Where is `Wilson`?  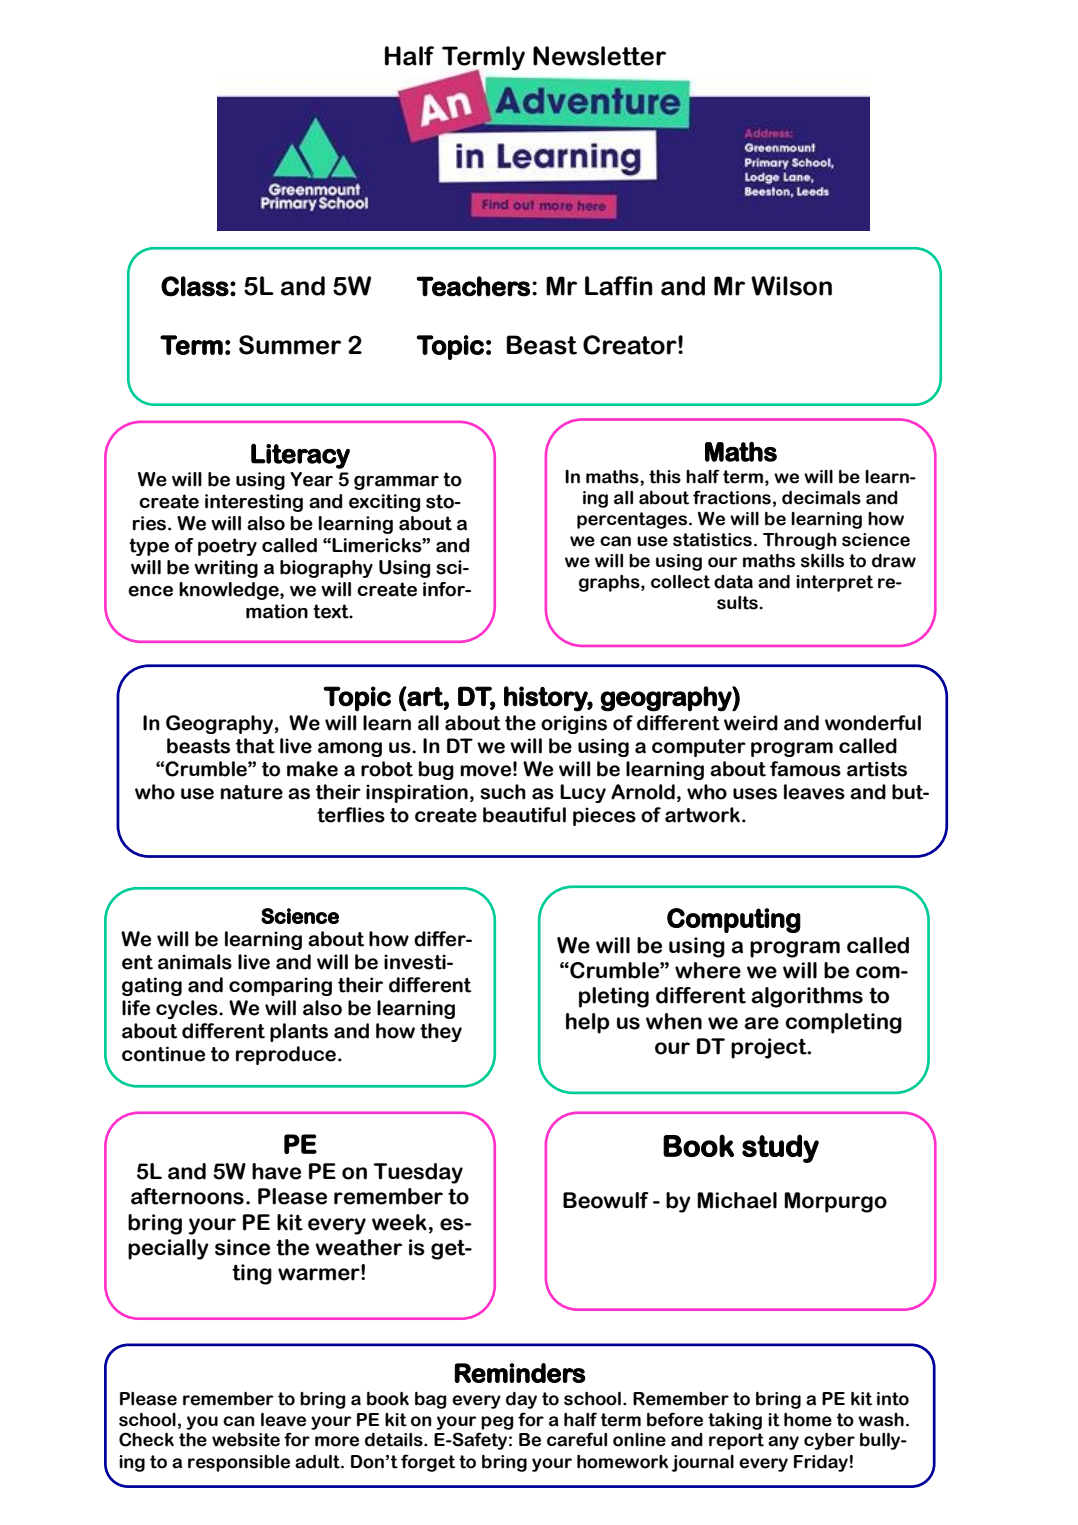 Wilson is located at coordinates (791, 286).
